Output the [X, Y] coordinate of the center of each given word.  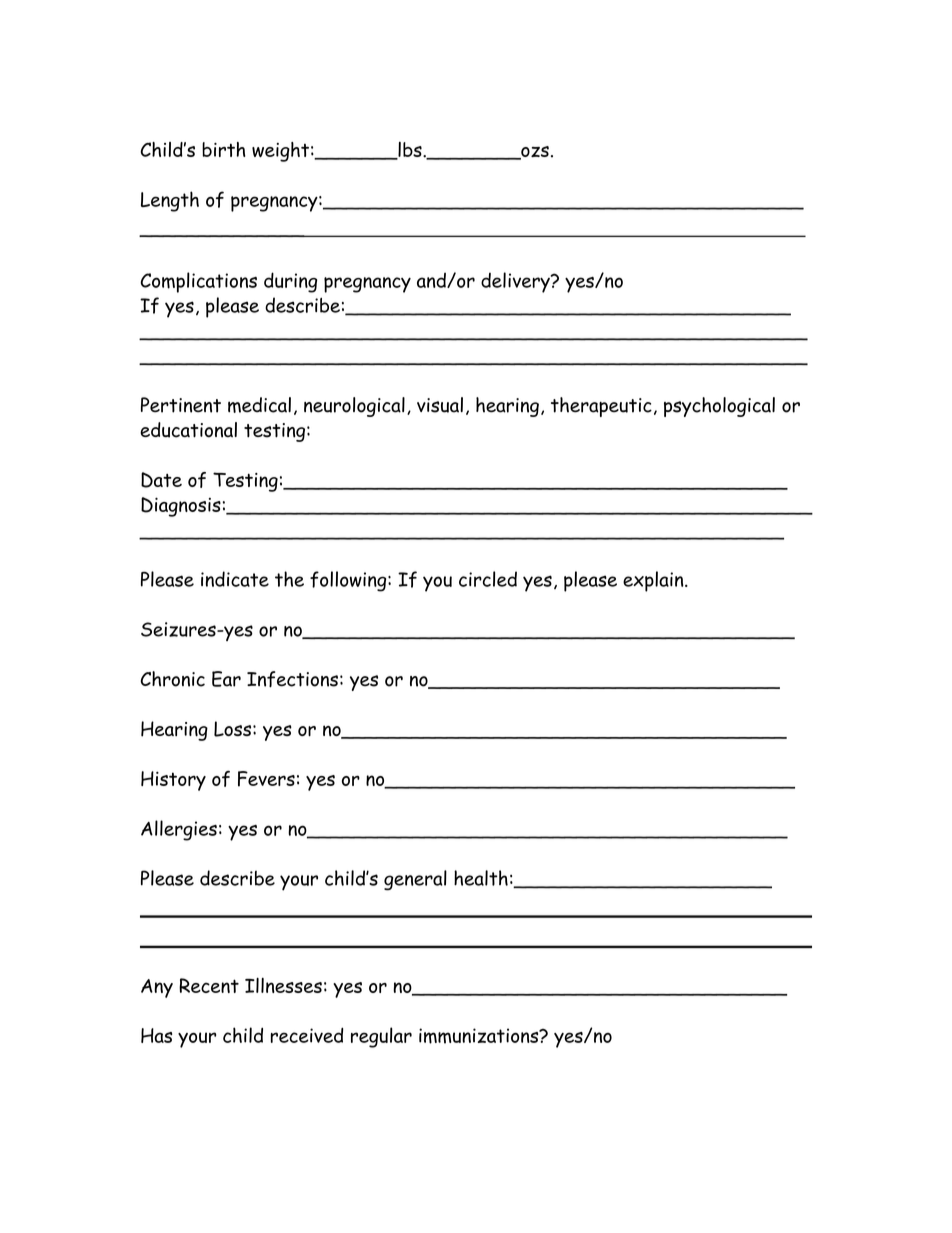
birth [223, 149]
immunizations [480, 1036]
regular [381, 1037]
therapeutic [601, 407]
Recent [209, 985]
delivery [516, 282]
